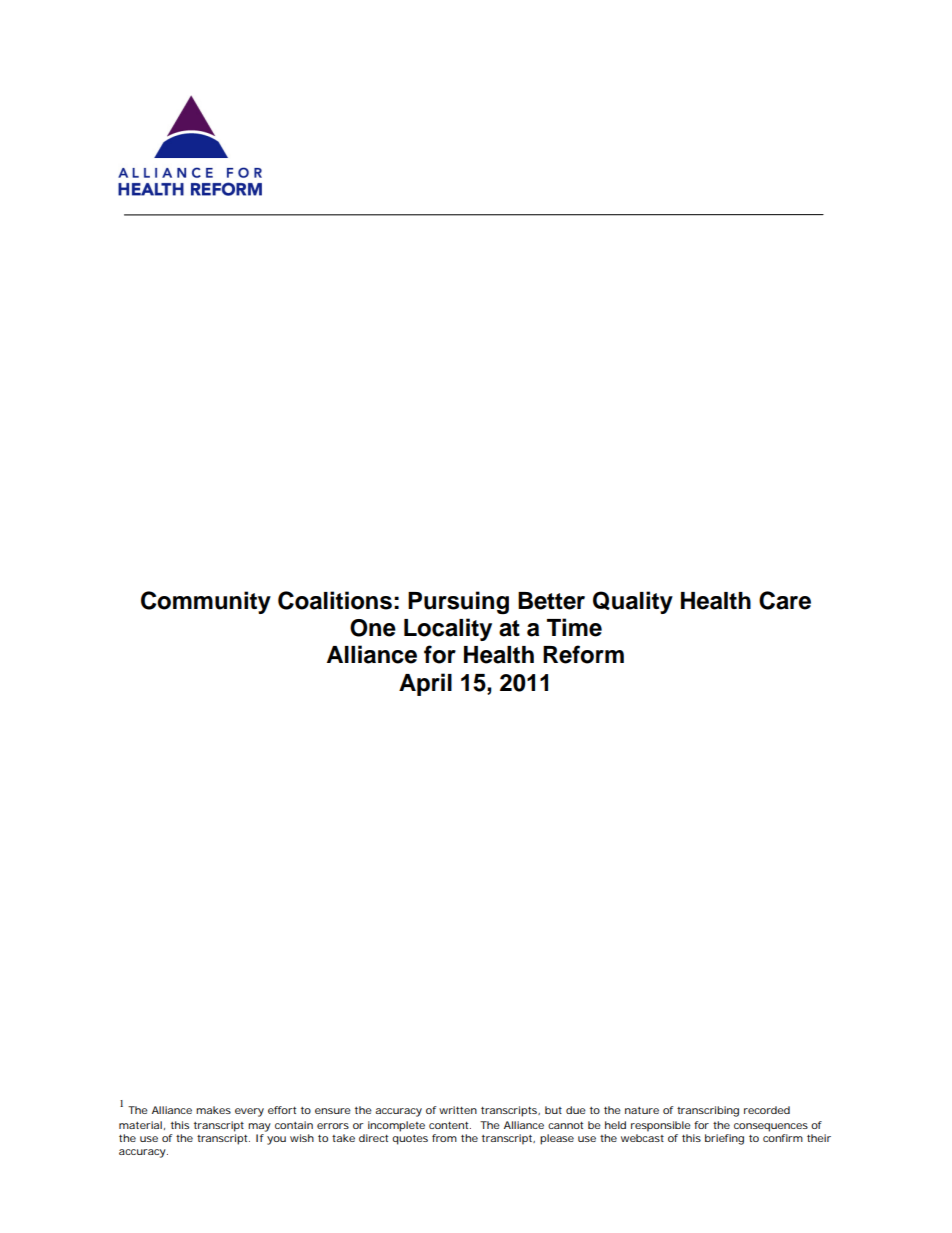 The image size is (952, 1233). I want to click on content, so click(450, 1125).
